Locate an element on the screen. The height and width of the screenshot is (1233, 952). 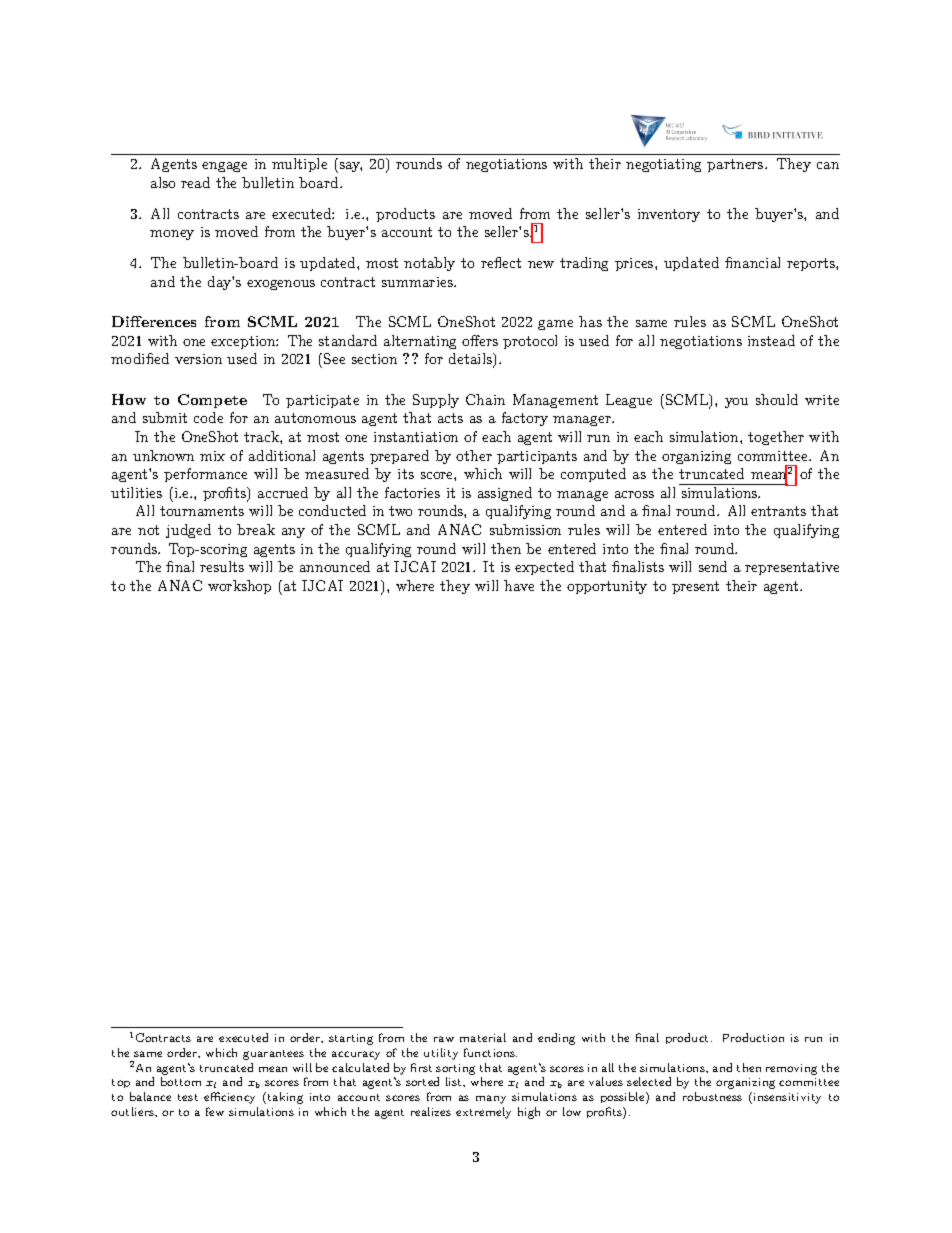
reflect is located at coordinates (501, 262).
